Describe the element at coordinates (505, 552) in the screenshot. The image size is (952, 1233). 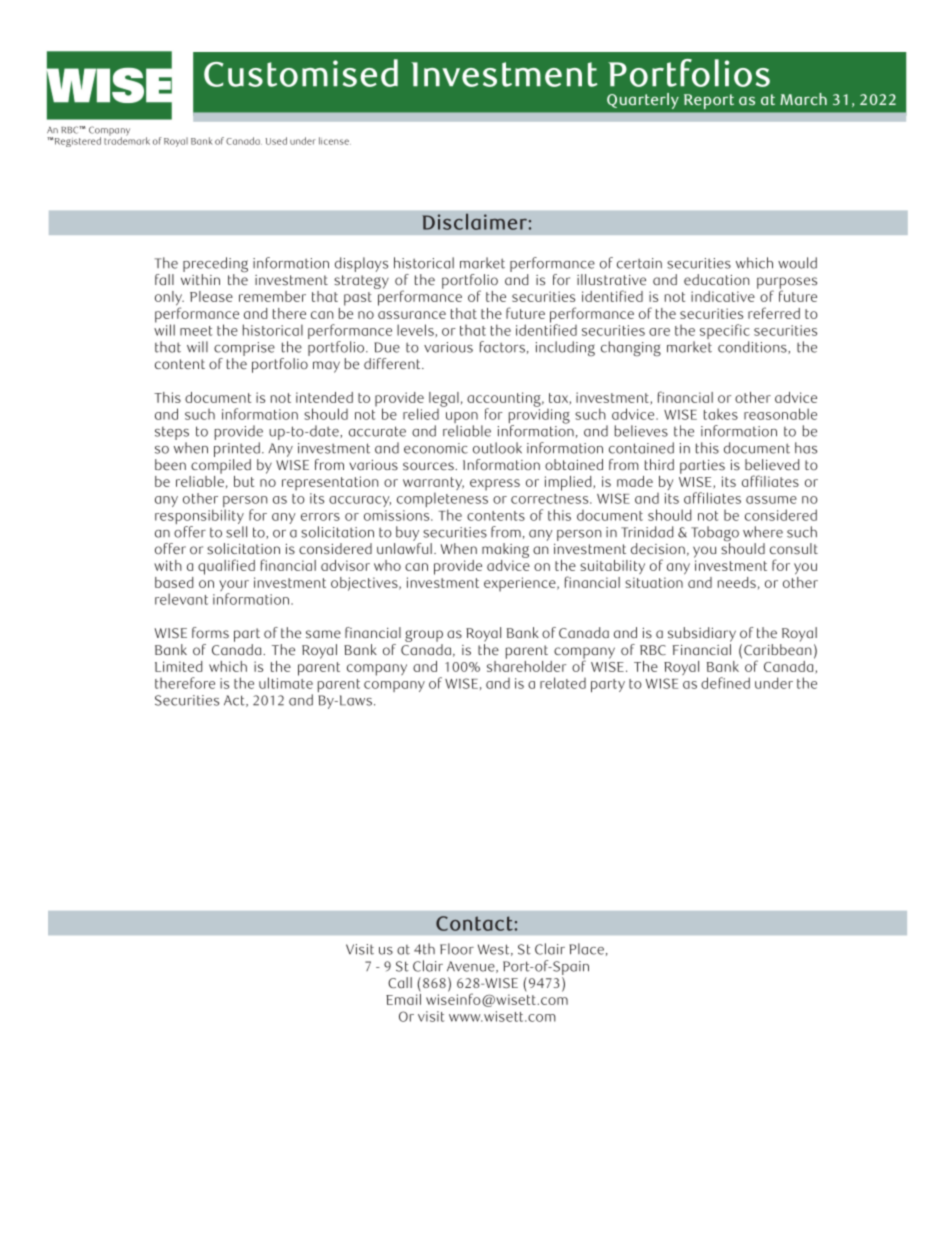
I see `making` at that location.
